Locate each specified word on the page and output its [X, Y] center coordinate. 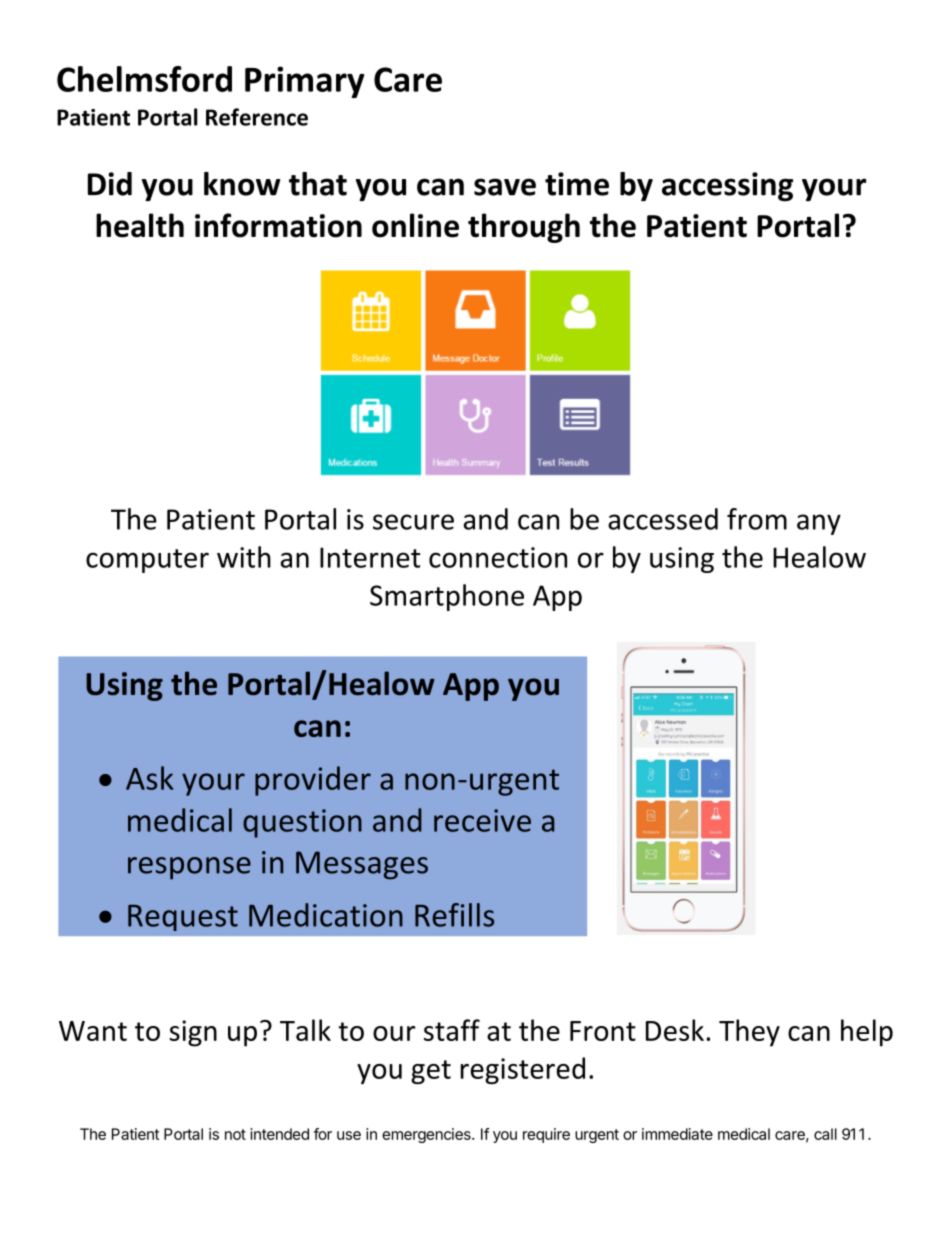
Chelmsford [144, 79]
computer [147, 561]
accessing [727, 187]
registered [523, 1070]
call [825, 1134]
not [235, 1134]
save [505, 187]
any [819, 524]
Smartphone [447, 597]
